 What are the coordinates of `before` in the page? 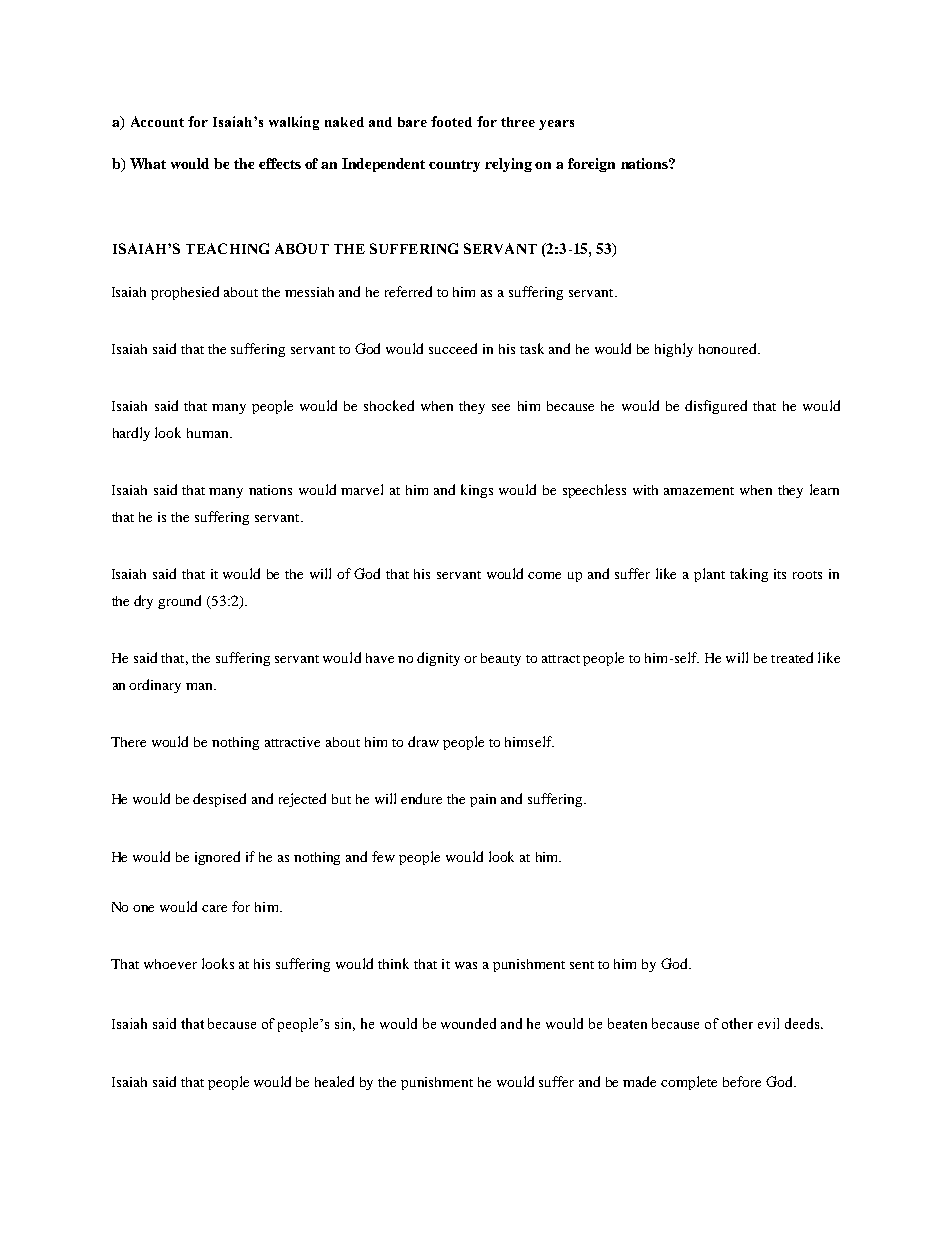 It's located at (742, 1081).
